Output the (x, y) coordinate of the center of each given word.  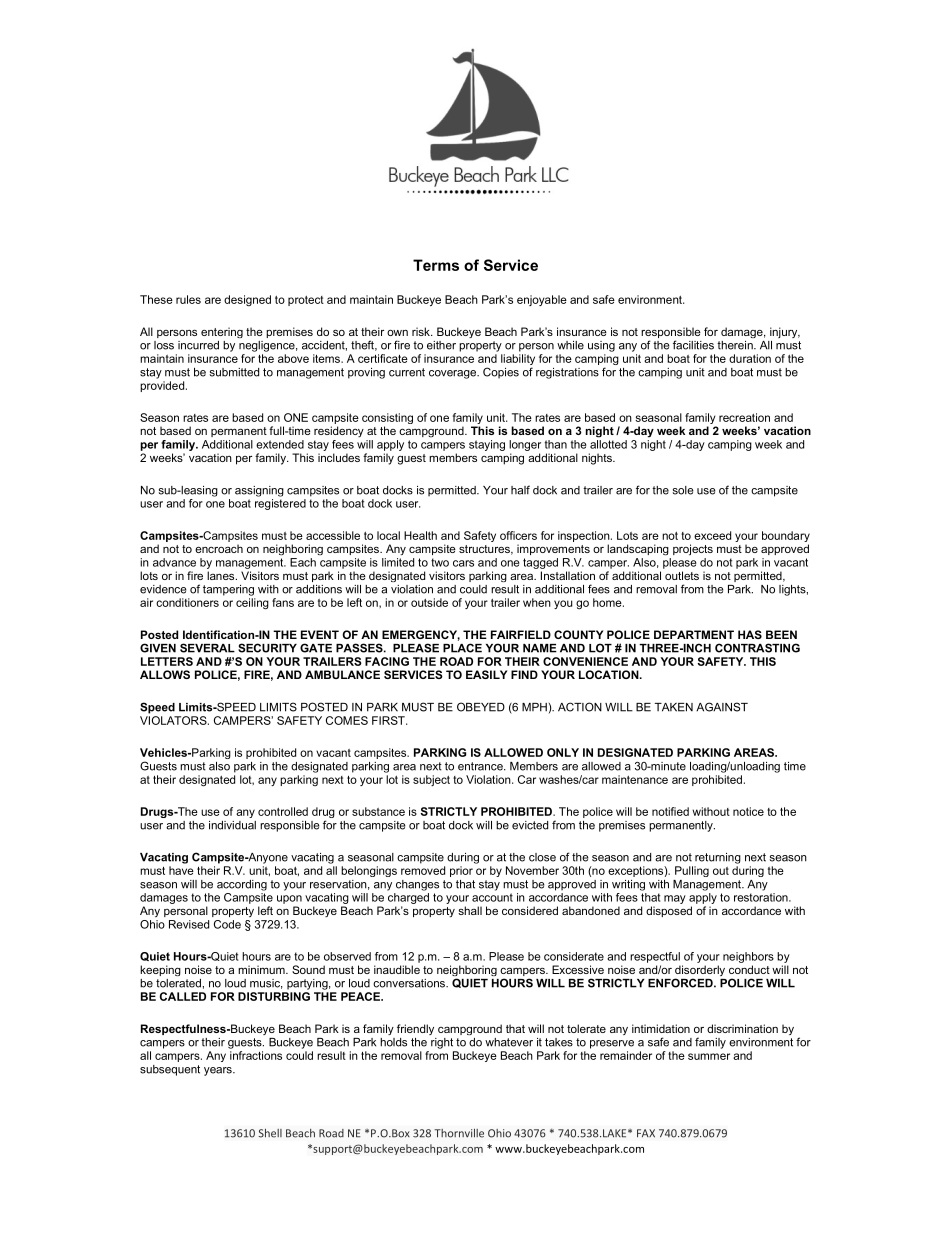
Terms (436, 265)
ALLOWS (165, 674)
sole (683, 490)
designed (247, 300)
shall (470, 910)
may (675, 899)
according (242, 885)
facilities (693, 345)
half (520, 490)
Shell (270, 1133)
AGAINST (722, 707)
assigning (259, 491)
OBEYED (481, 707)
